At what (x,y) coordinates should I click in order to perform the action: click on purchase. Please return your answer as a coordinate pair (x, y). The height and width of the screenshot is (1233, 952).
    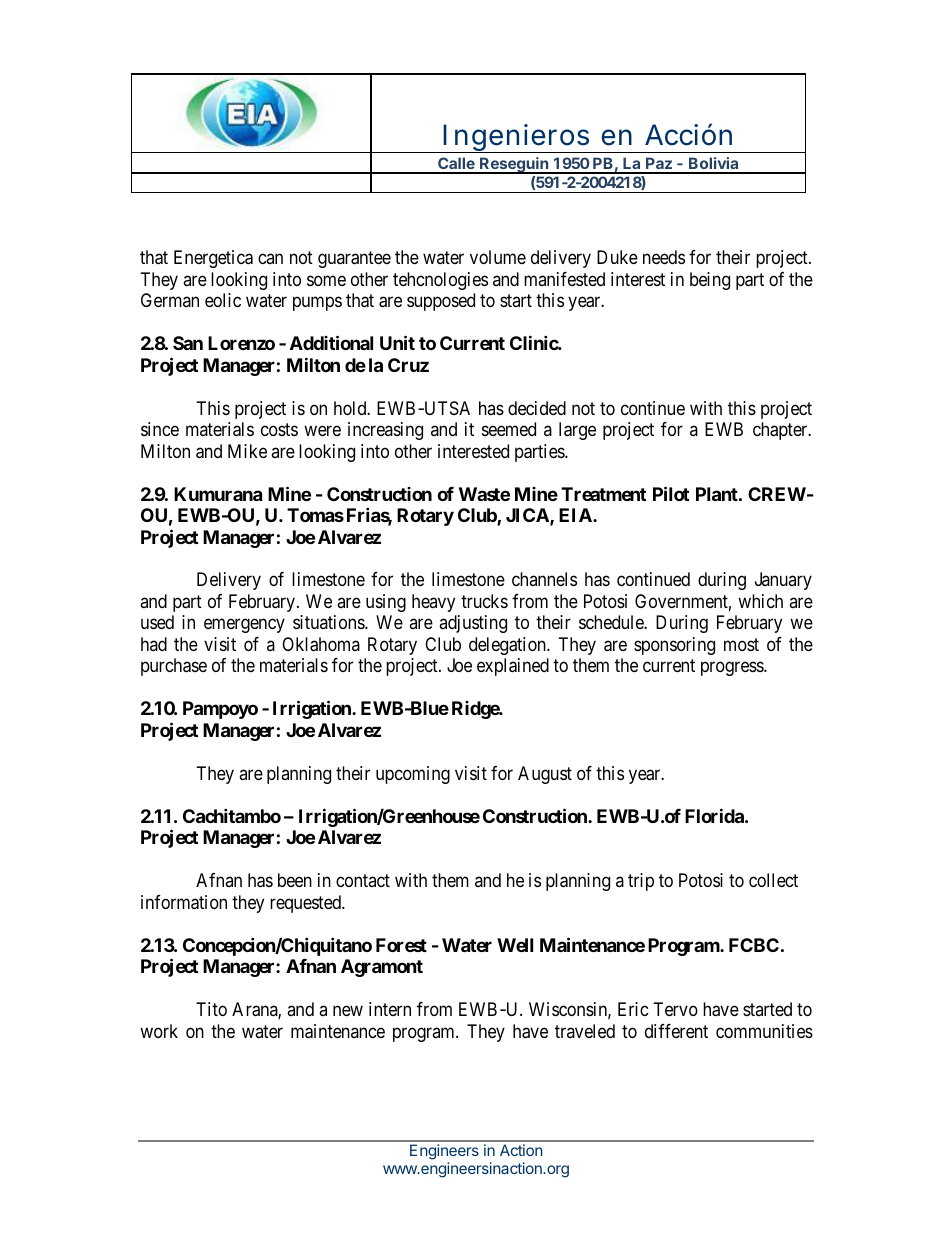
    Looking at the image, I should click on (174, 667).
